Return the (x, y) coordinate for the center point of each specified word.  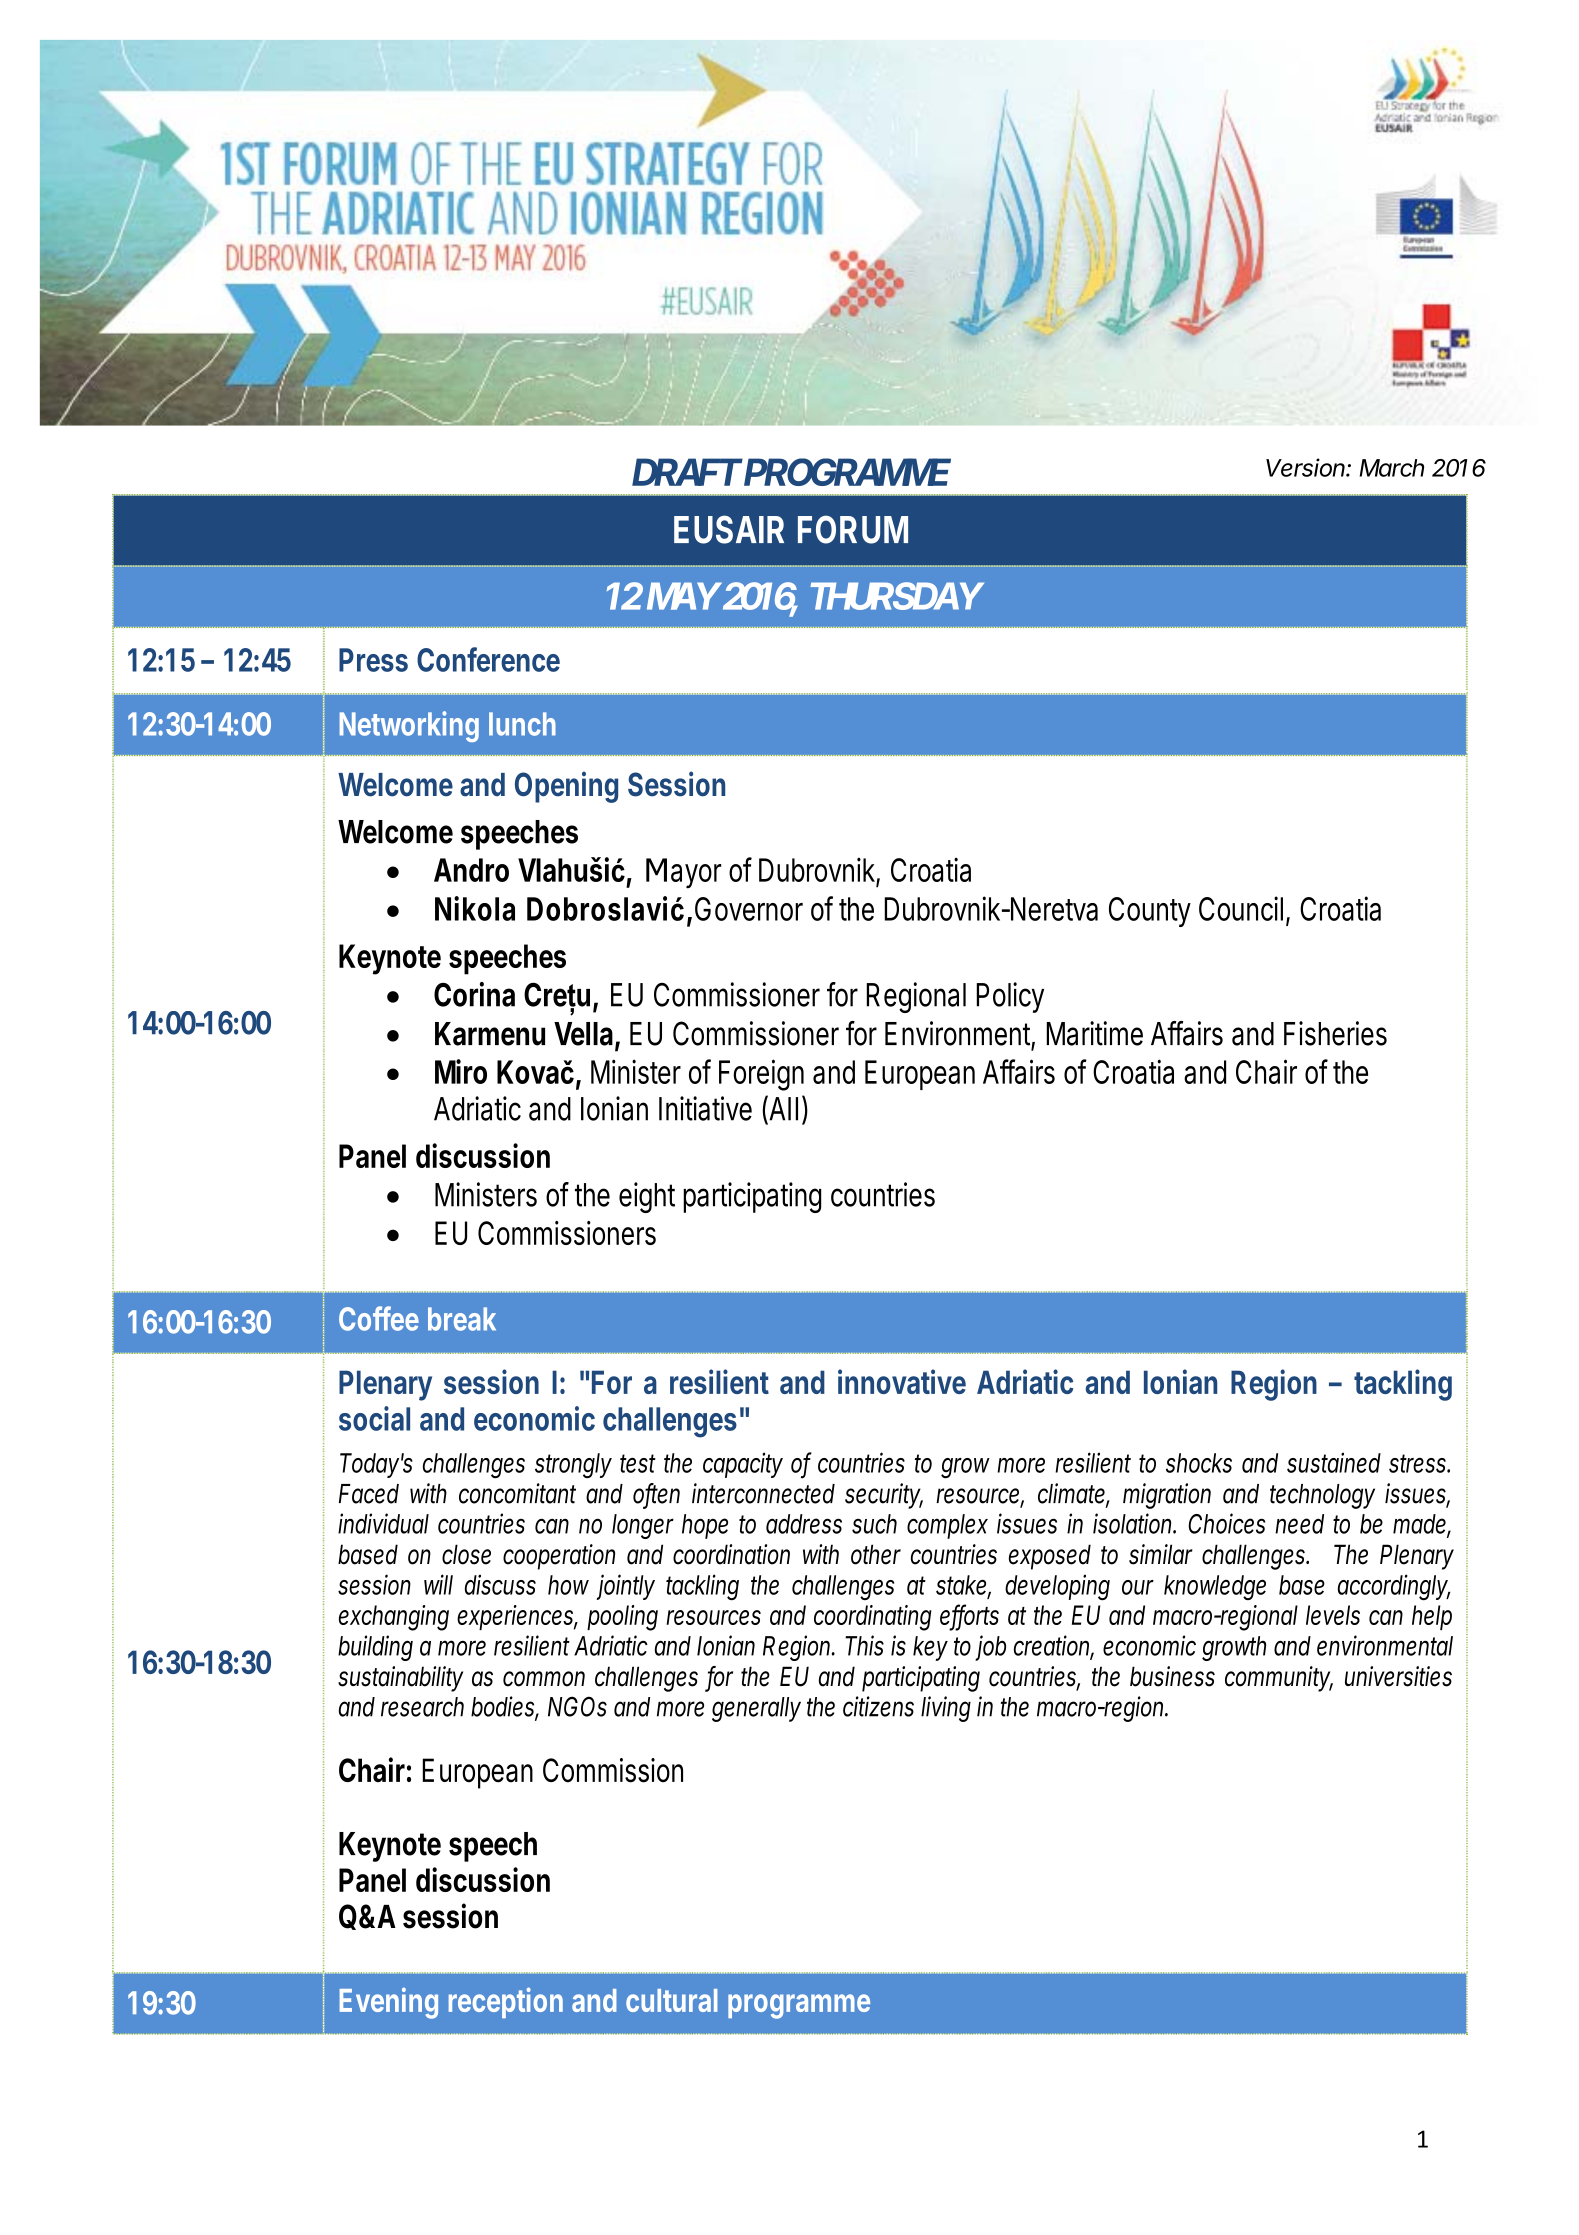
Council (1241, 908)
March (1391, 468)
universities (1398, 1676)
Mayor (683, 873)
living (946, 1709)
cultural (671, 2000)
